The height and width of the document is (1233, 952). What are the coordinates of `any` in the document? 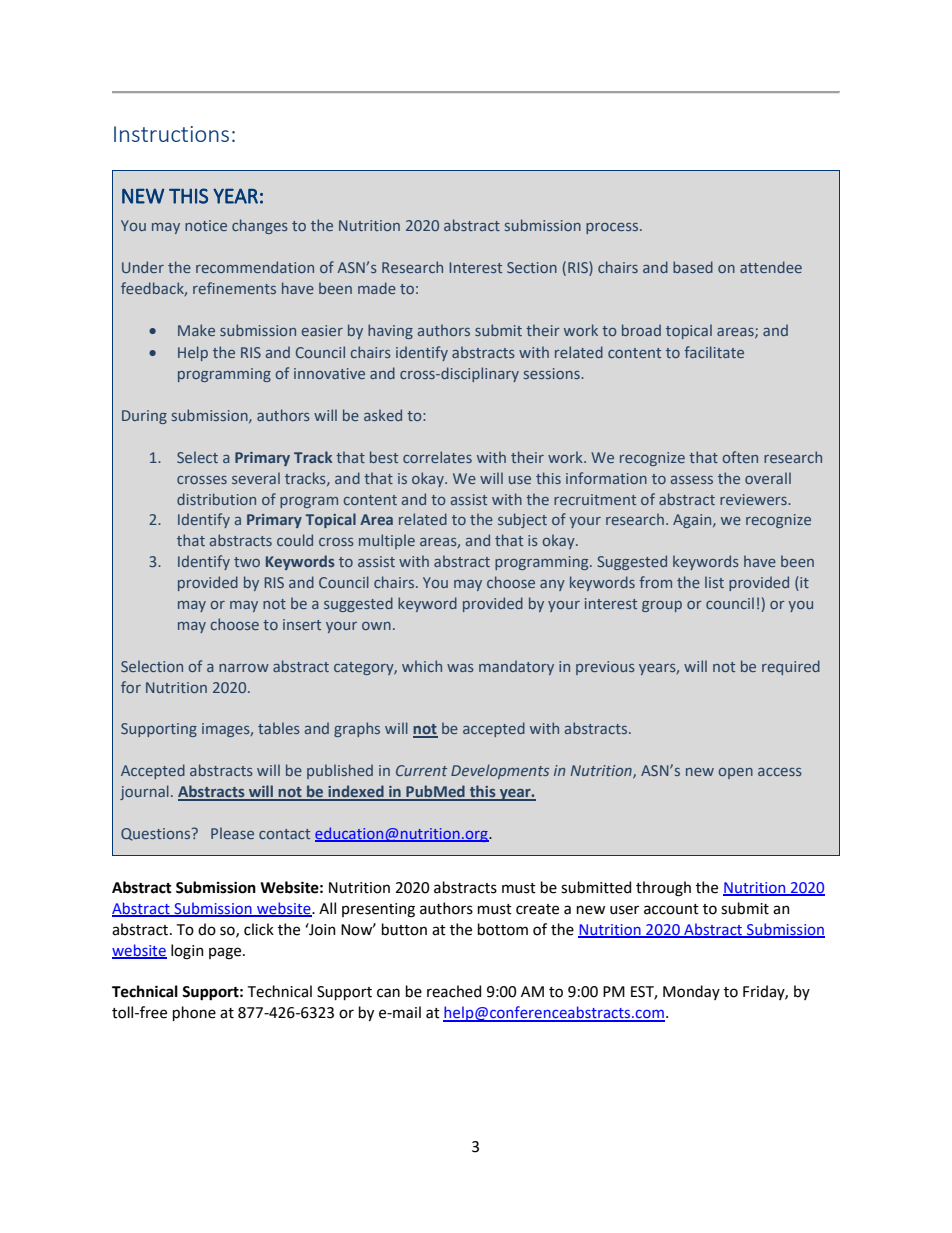 It's located at (552, 585).
